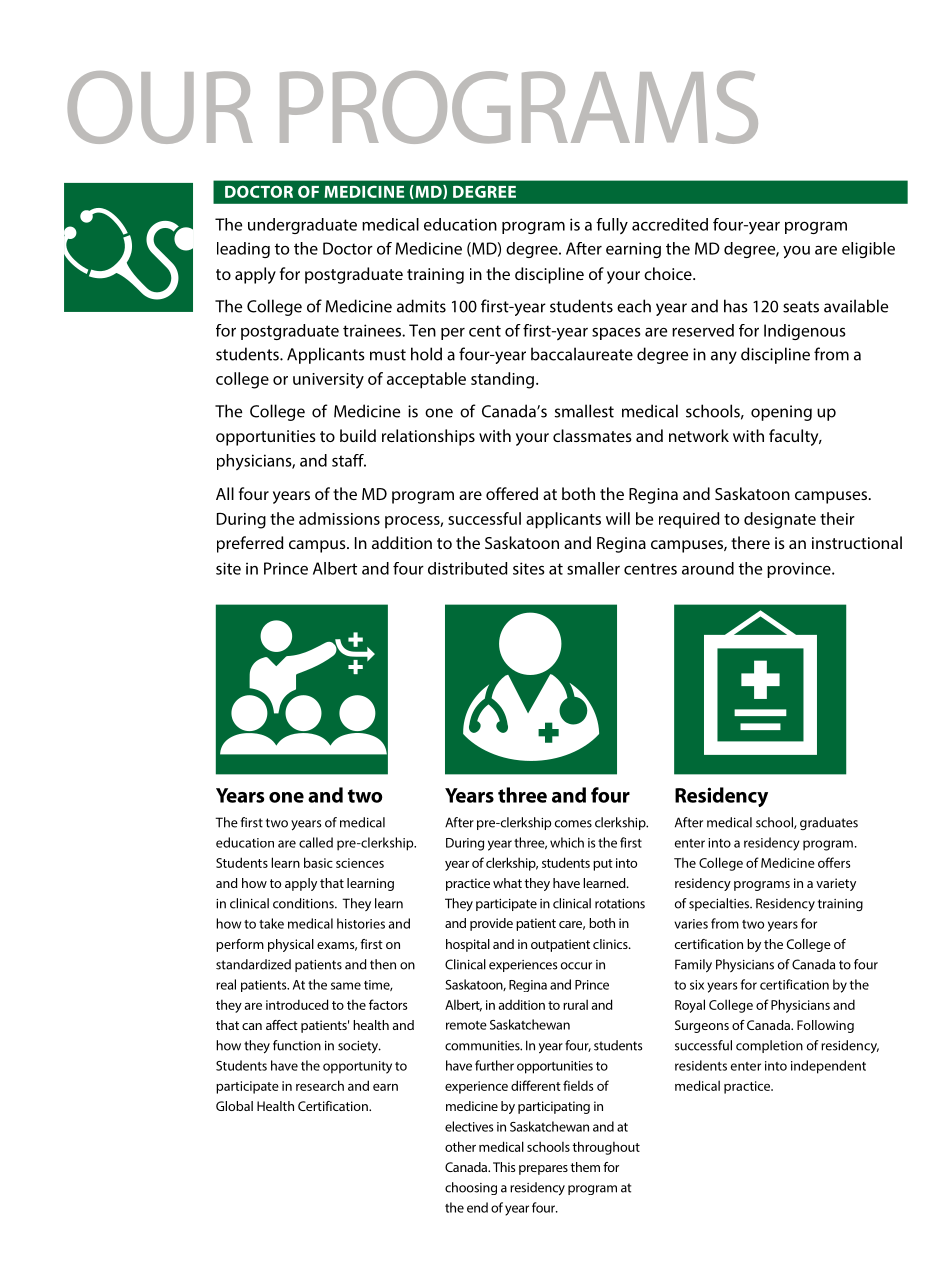 The height and width of the image is (1270, 952). What do you see at coordinates (567, 842) in the image?
I see `which` at bounding box center [567, 842].
